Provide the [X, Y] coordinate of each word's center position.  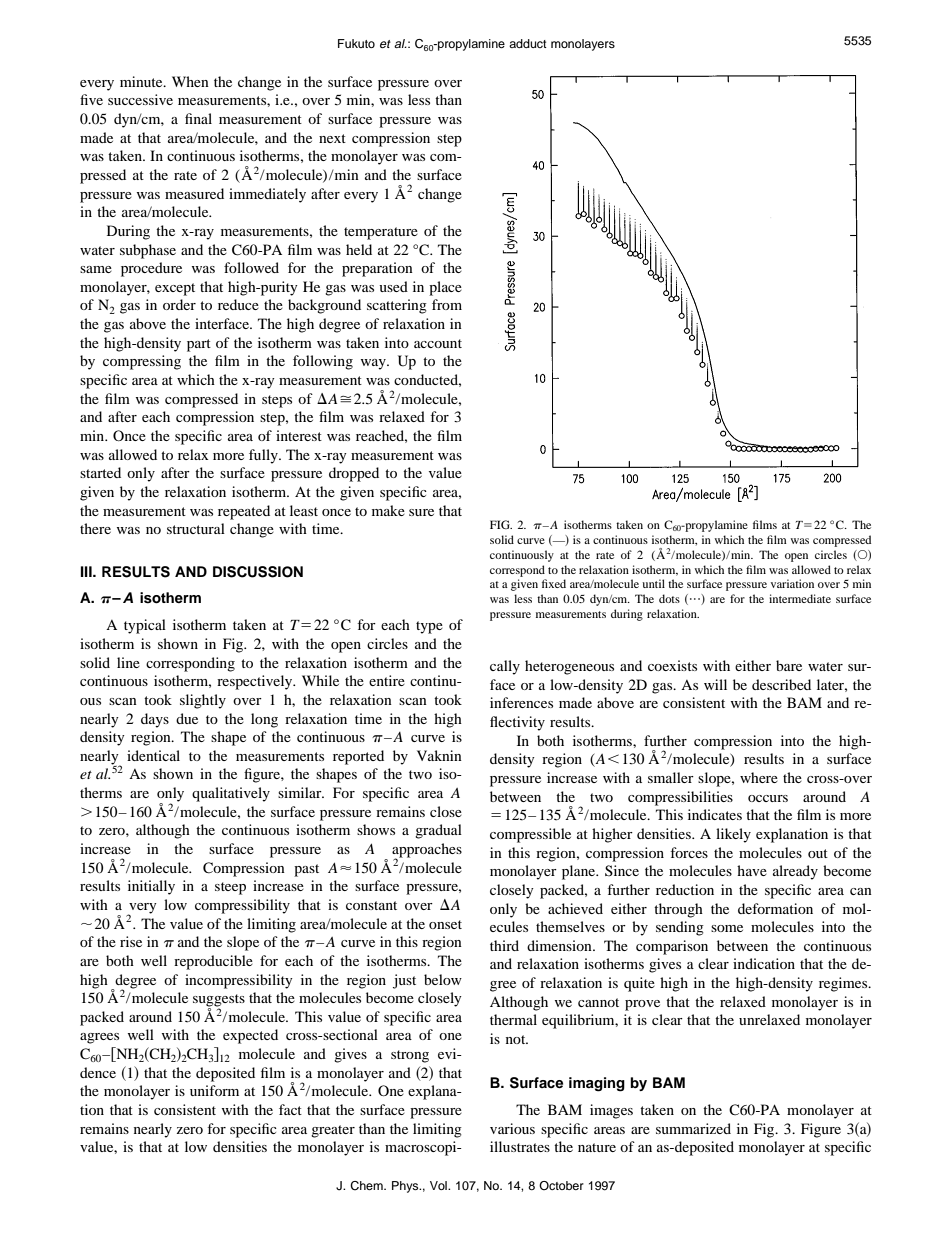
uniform [214, 1090]
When [190, 81]
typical [145, 626]
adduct [528, 43]
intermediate [800, 598]
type [429, 627]
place [445, 288]
